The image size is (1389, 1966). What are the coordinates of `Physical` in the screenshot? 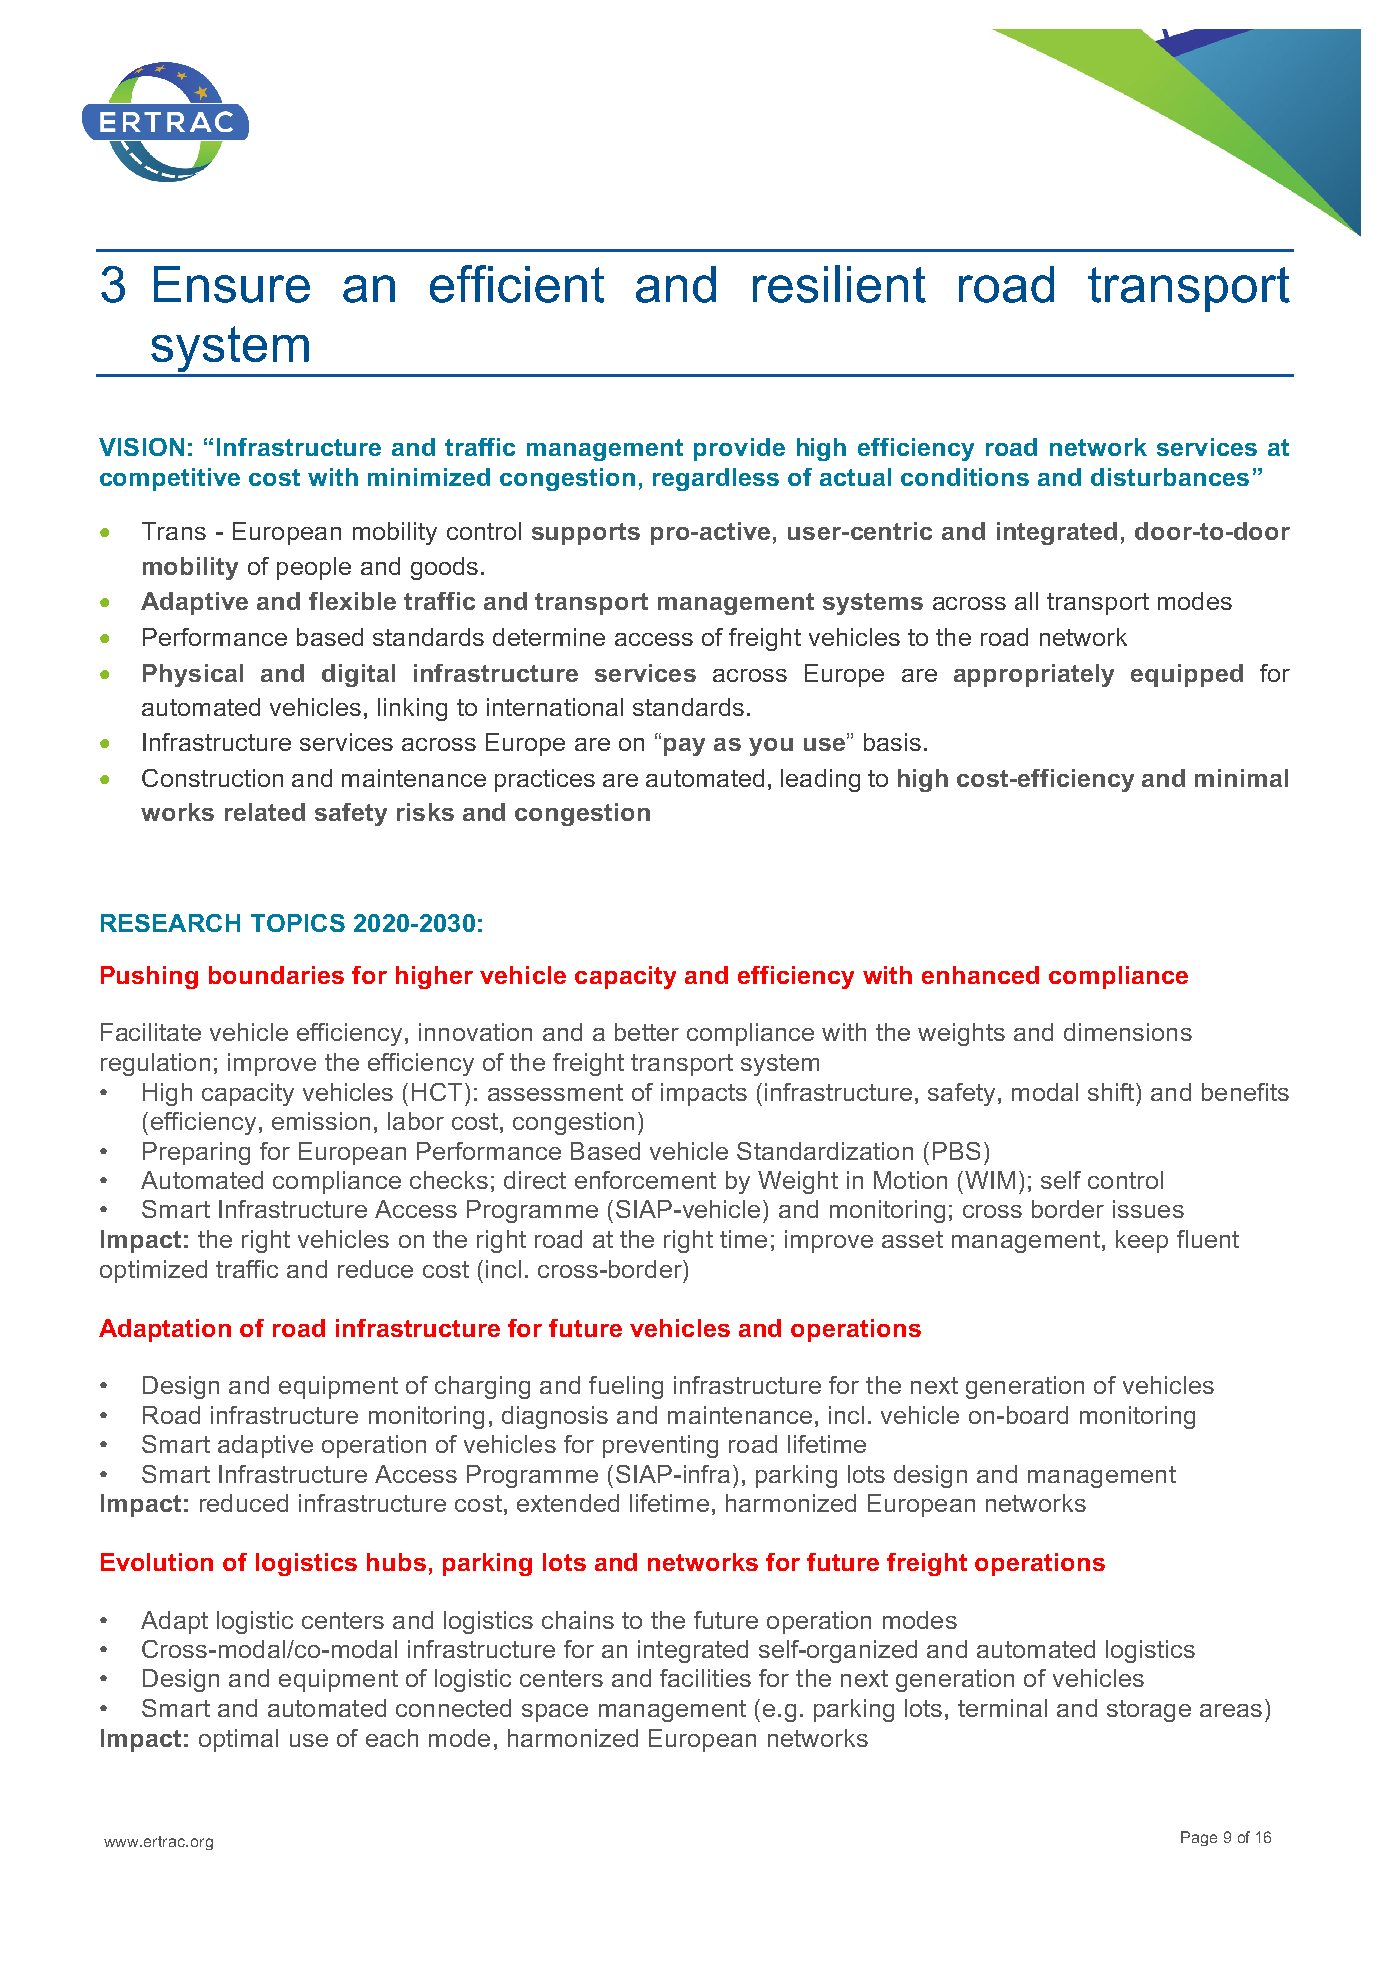 It's located at (193, 675).
